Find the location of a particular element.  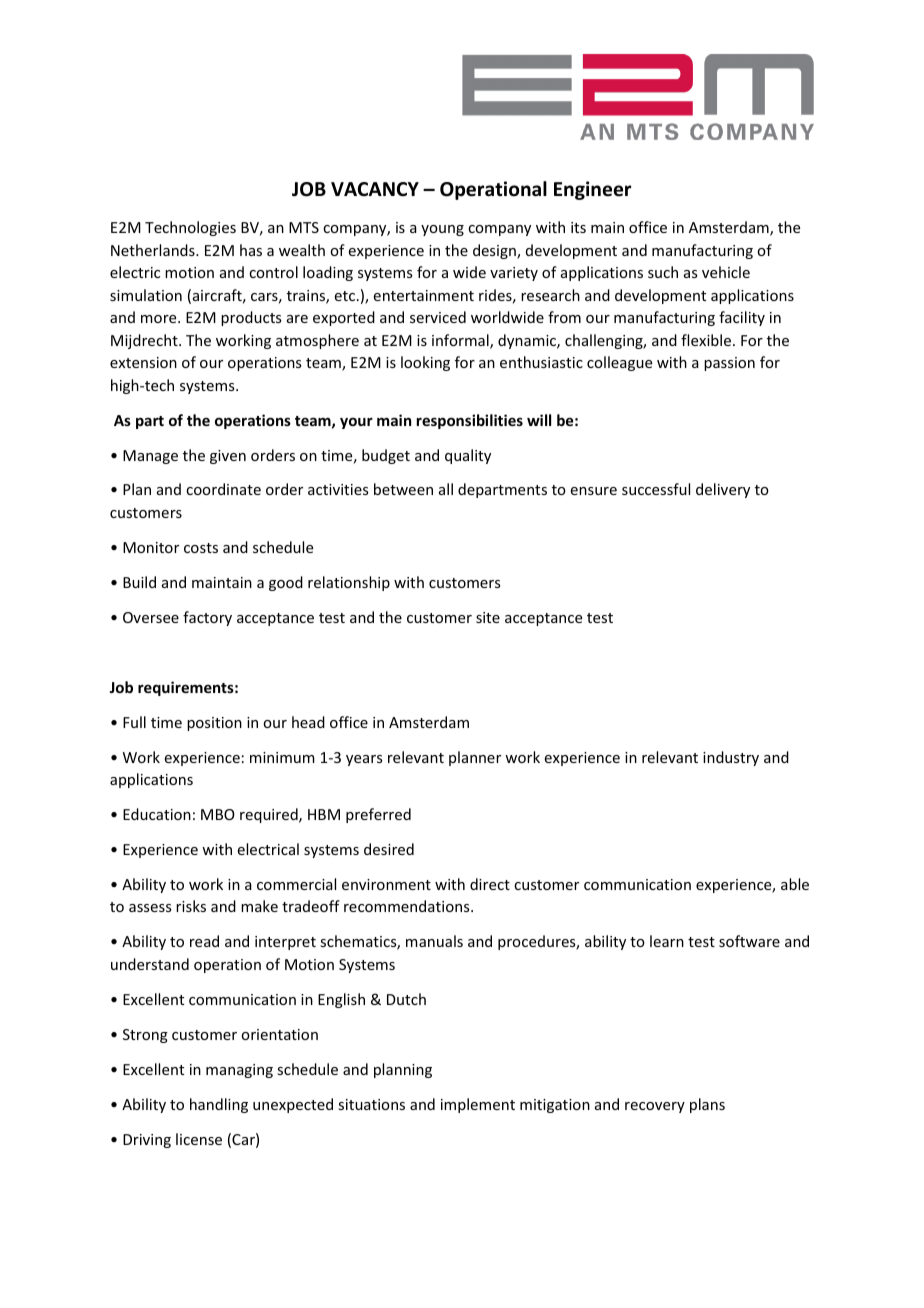

risks is located at coordinates (191, 906).
